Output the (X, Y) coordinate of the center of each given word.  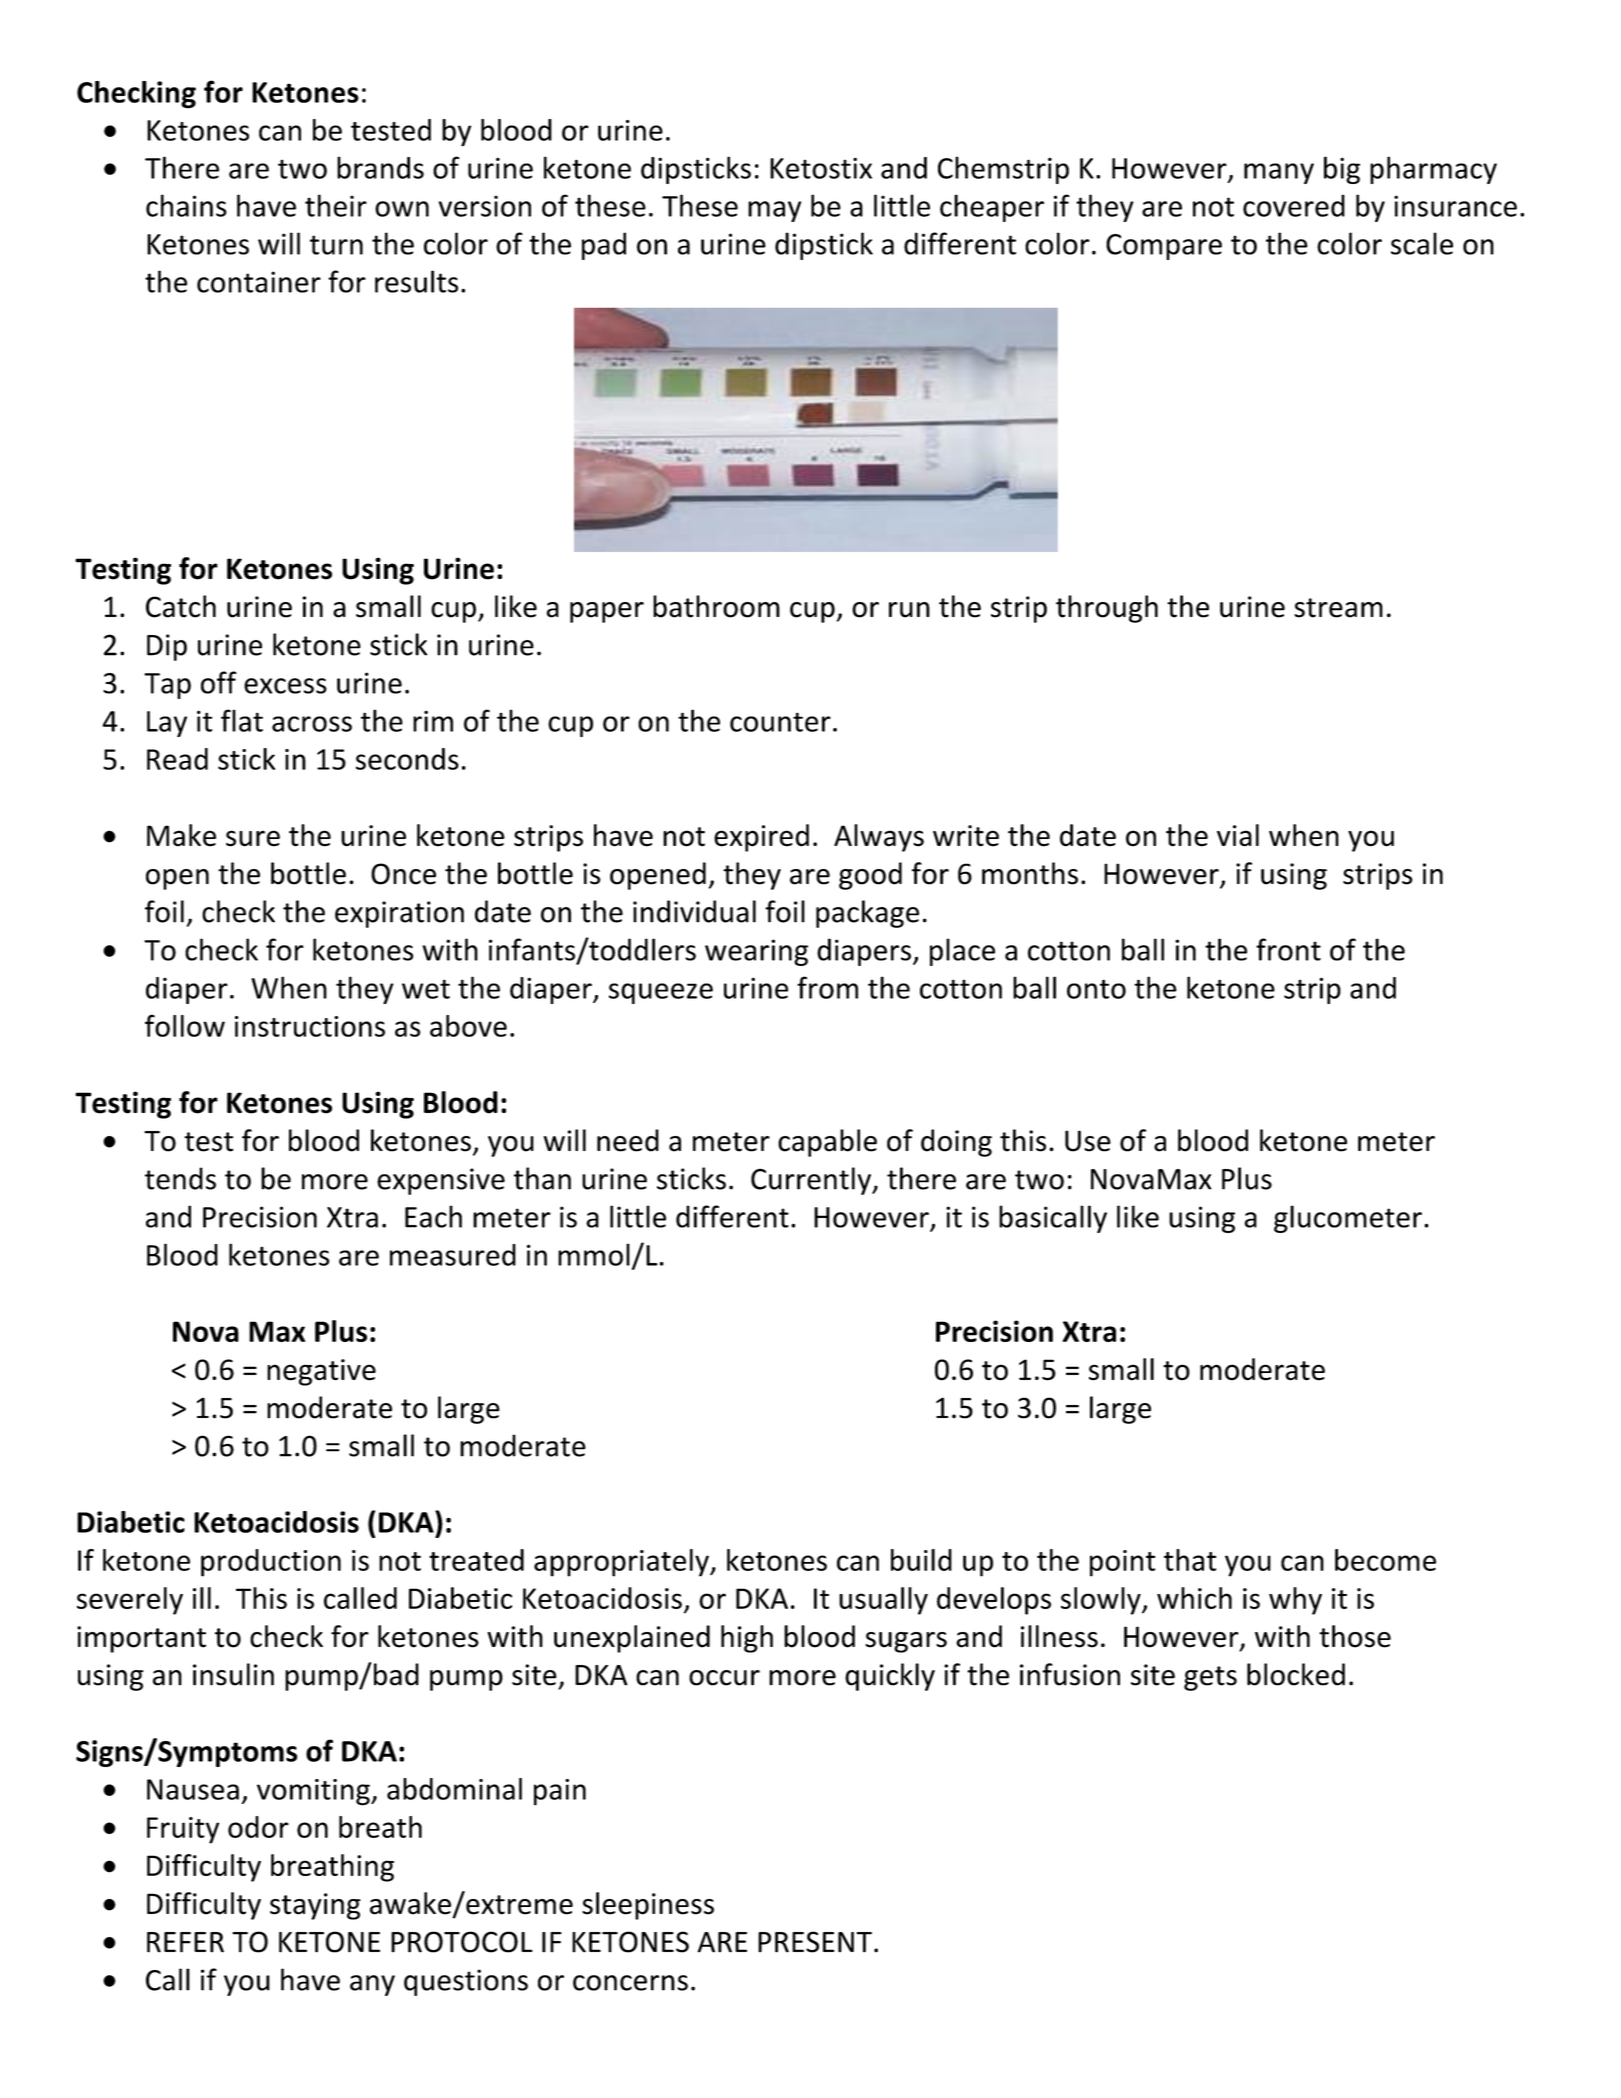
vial (1238, 835)
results (416, 281)
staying (315, 1906)
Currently (812, 1181)
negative (321, 1372)
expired (761, 838)
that (1190, 1560)
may (774, 211)
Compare (1164, 247)
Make (181, 835)
